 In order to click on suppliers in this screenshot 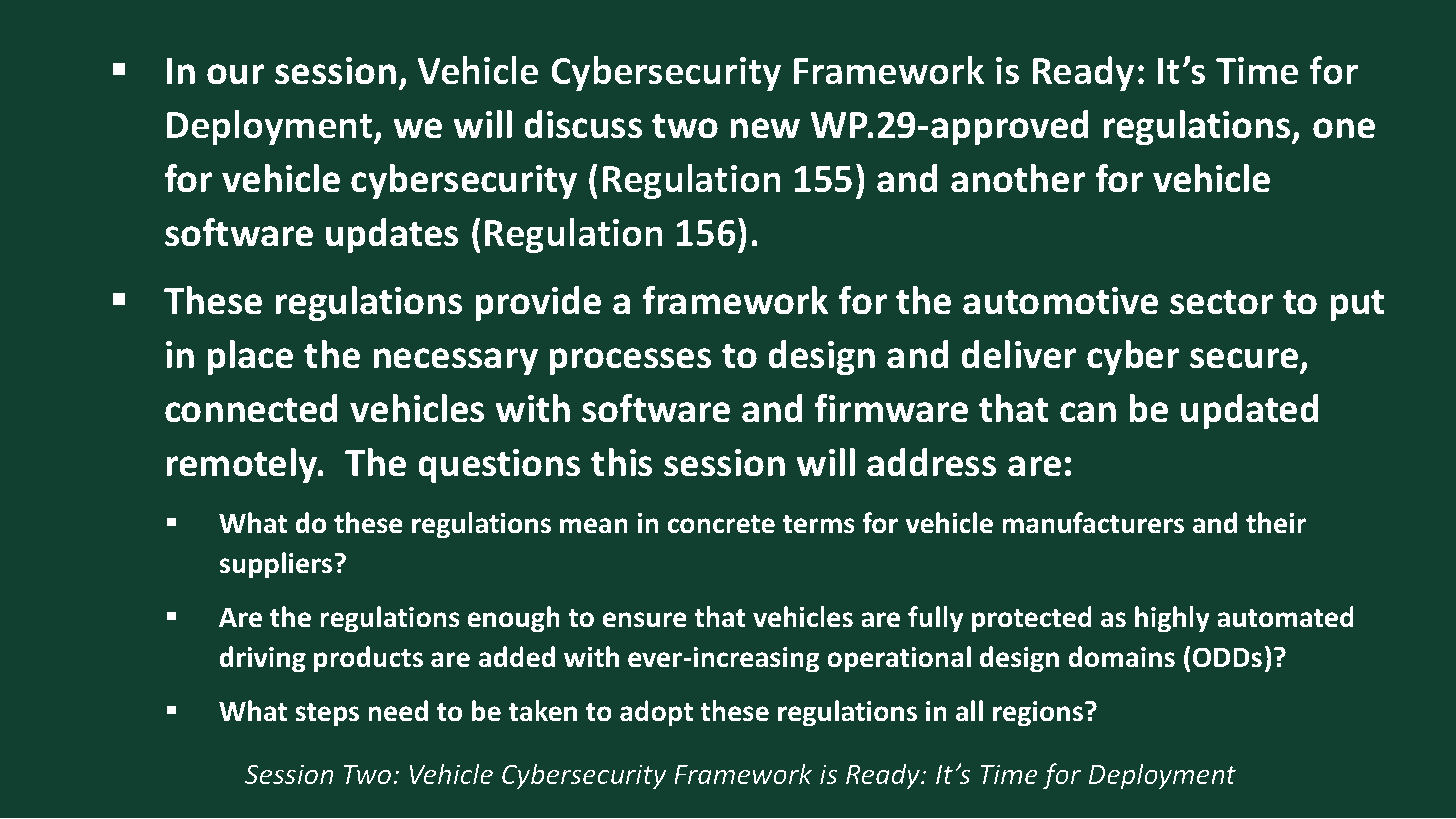, I will do `click(277, 565)`.
